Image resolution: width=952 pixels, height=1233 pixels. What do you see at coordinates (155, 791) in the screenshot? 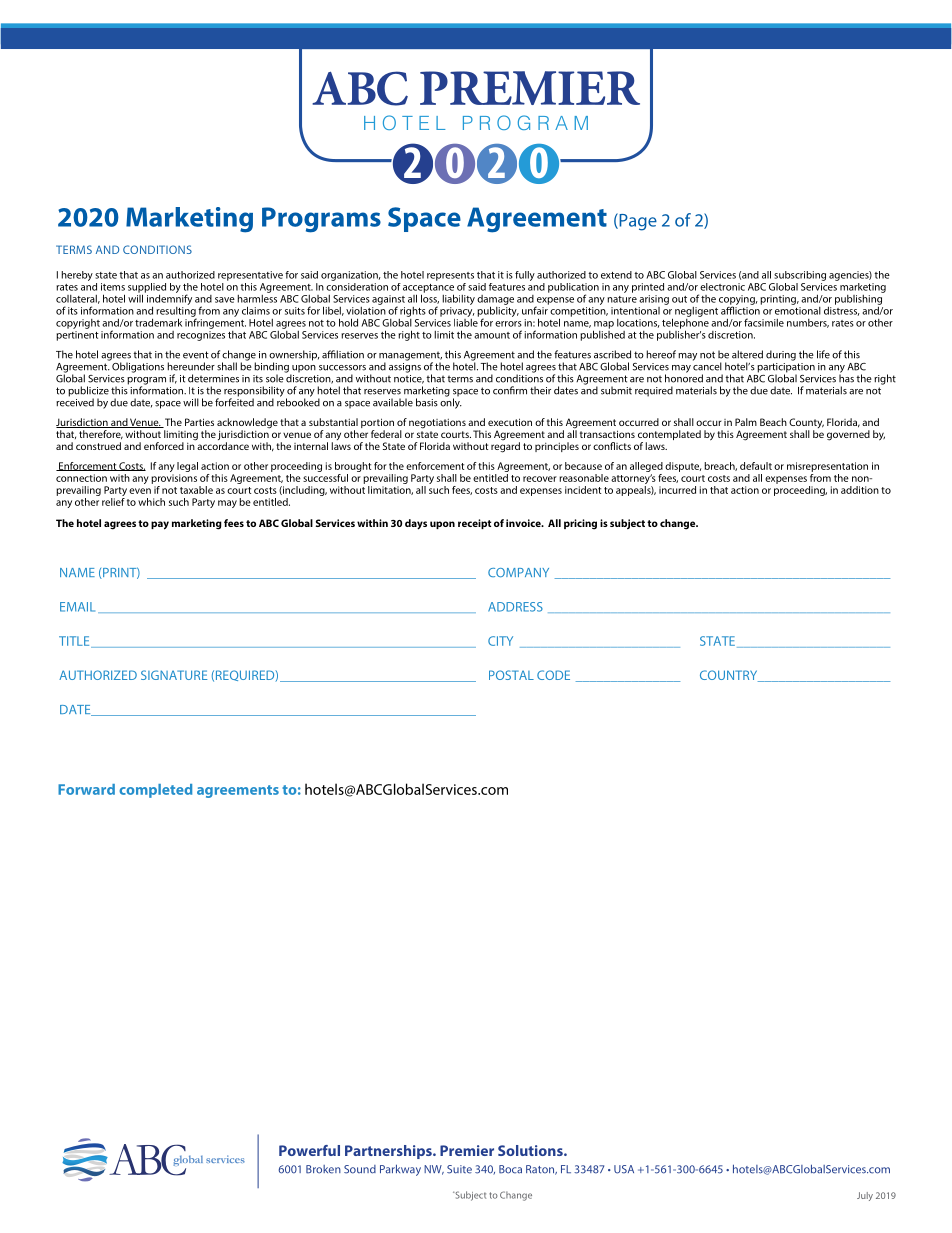
I see `completed` at bounding box center [155, 791].
